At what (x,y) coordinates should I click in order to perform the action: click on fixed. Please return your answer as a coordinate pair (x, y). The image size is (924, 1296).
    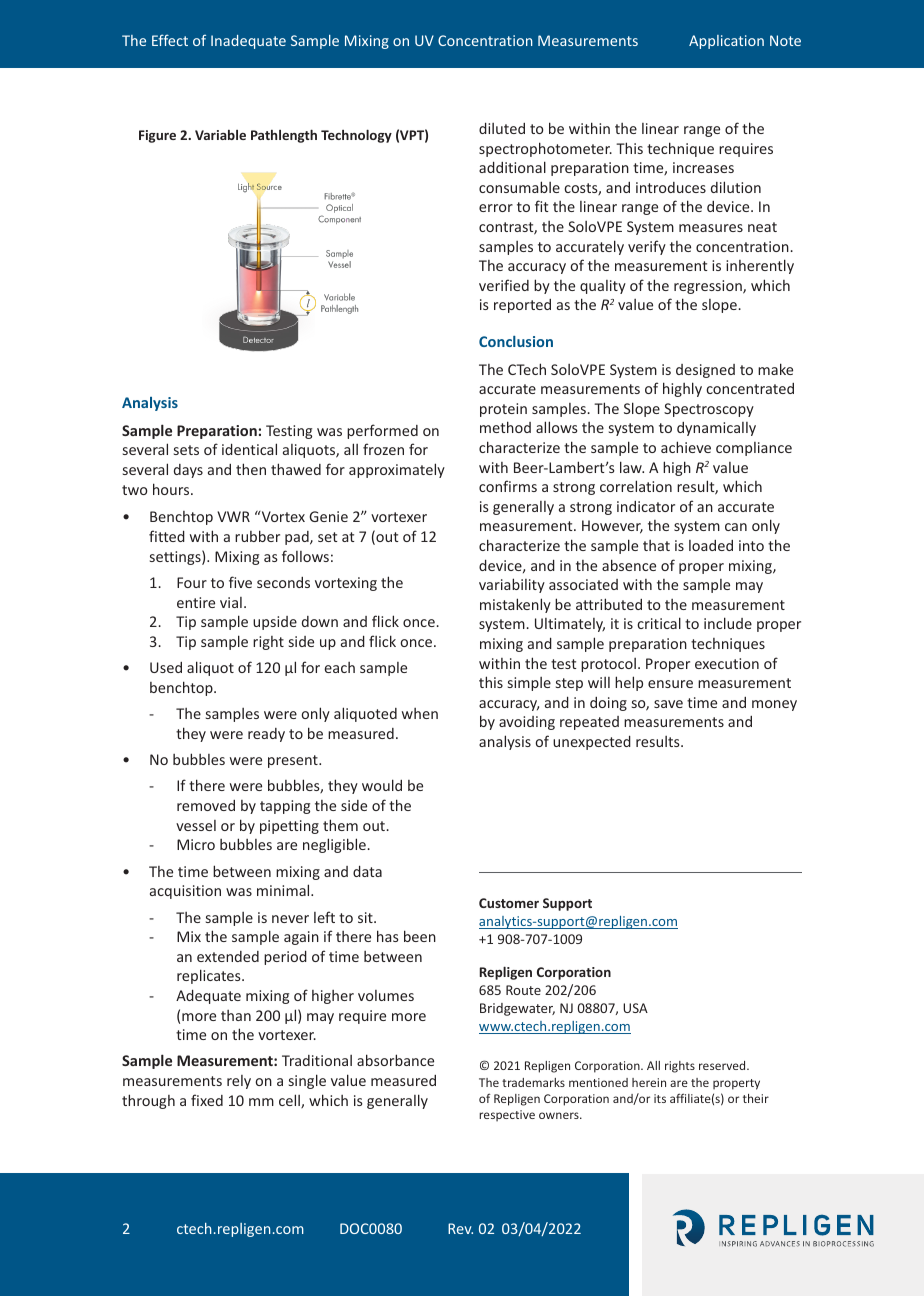
    Looking at the image, I should click on (207, 1100).
